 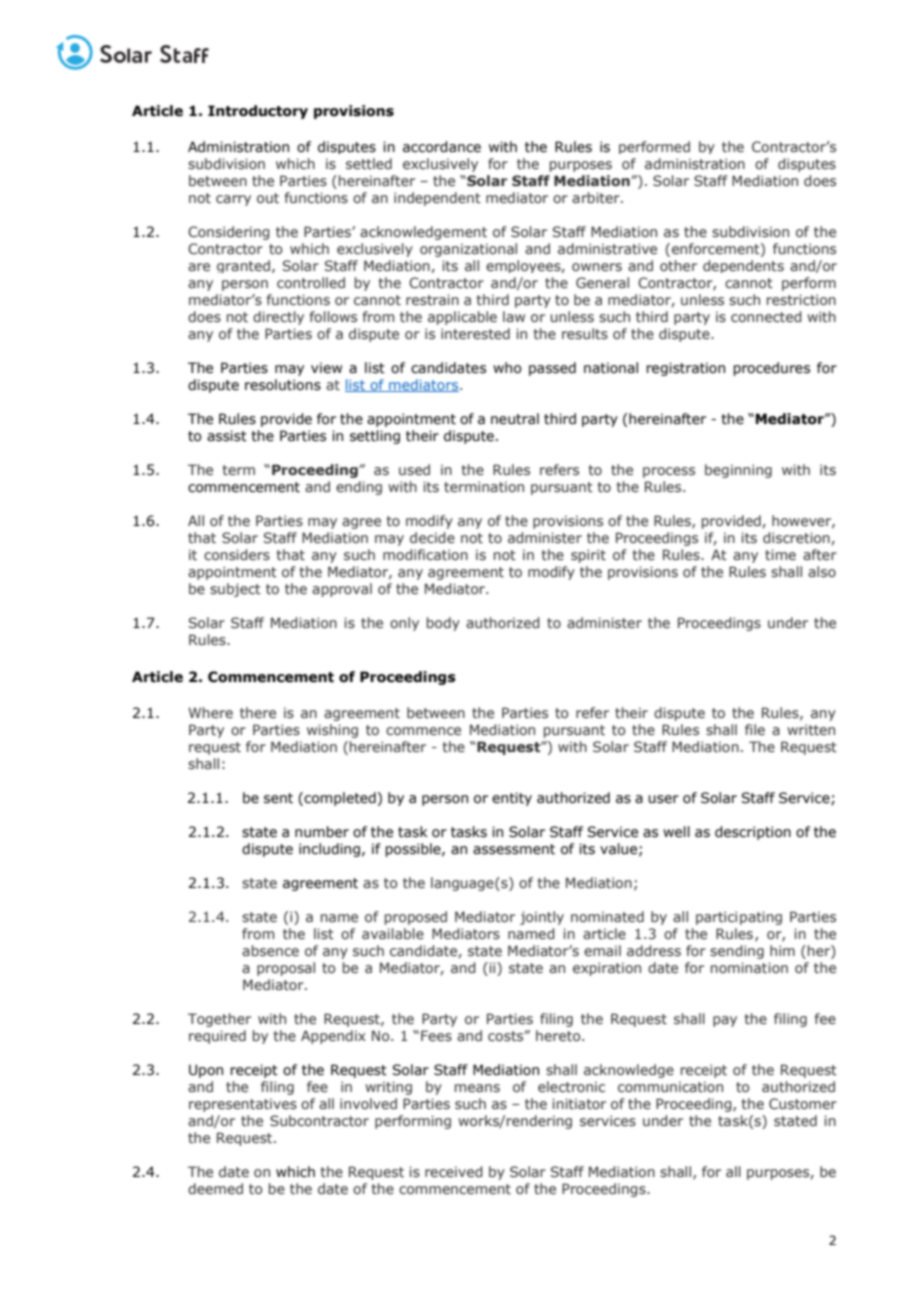 I want to click on accordance, so click(x=442, y=147).
